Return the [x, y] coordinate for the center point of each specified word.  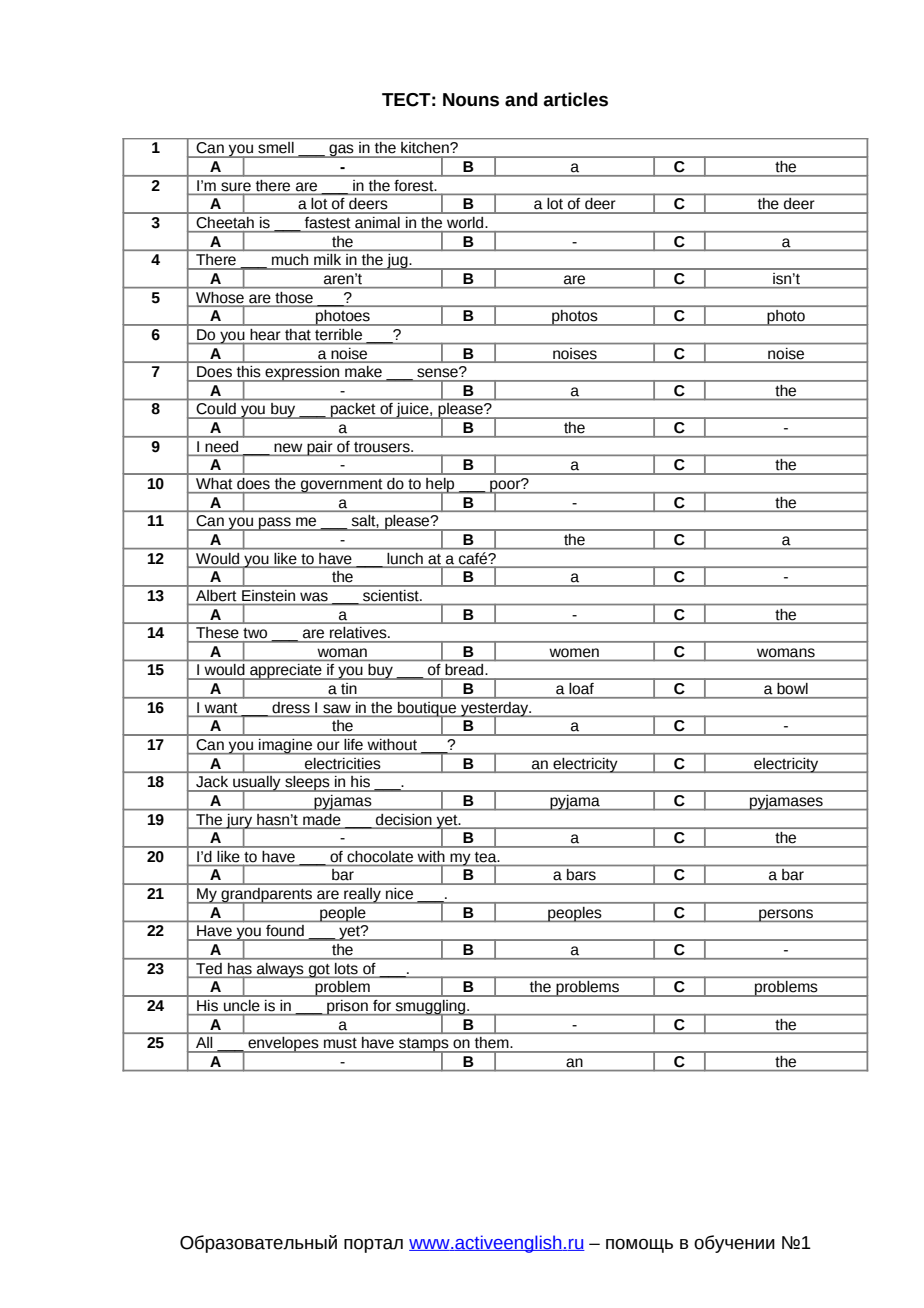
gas [341, 151]
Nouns [471, 100]
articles [575, 99]
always [280, 970]
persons [786, 915]
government [342, 486]
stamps [424, 1046]
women [574, 652]
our [328, 745]
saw [337, 708]
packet [353, 411]
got [319, 971]
